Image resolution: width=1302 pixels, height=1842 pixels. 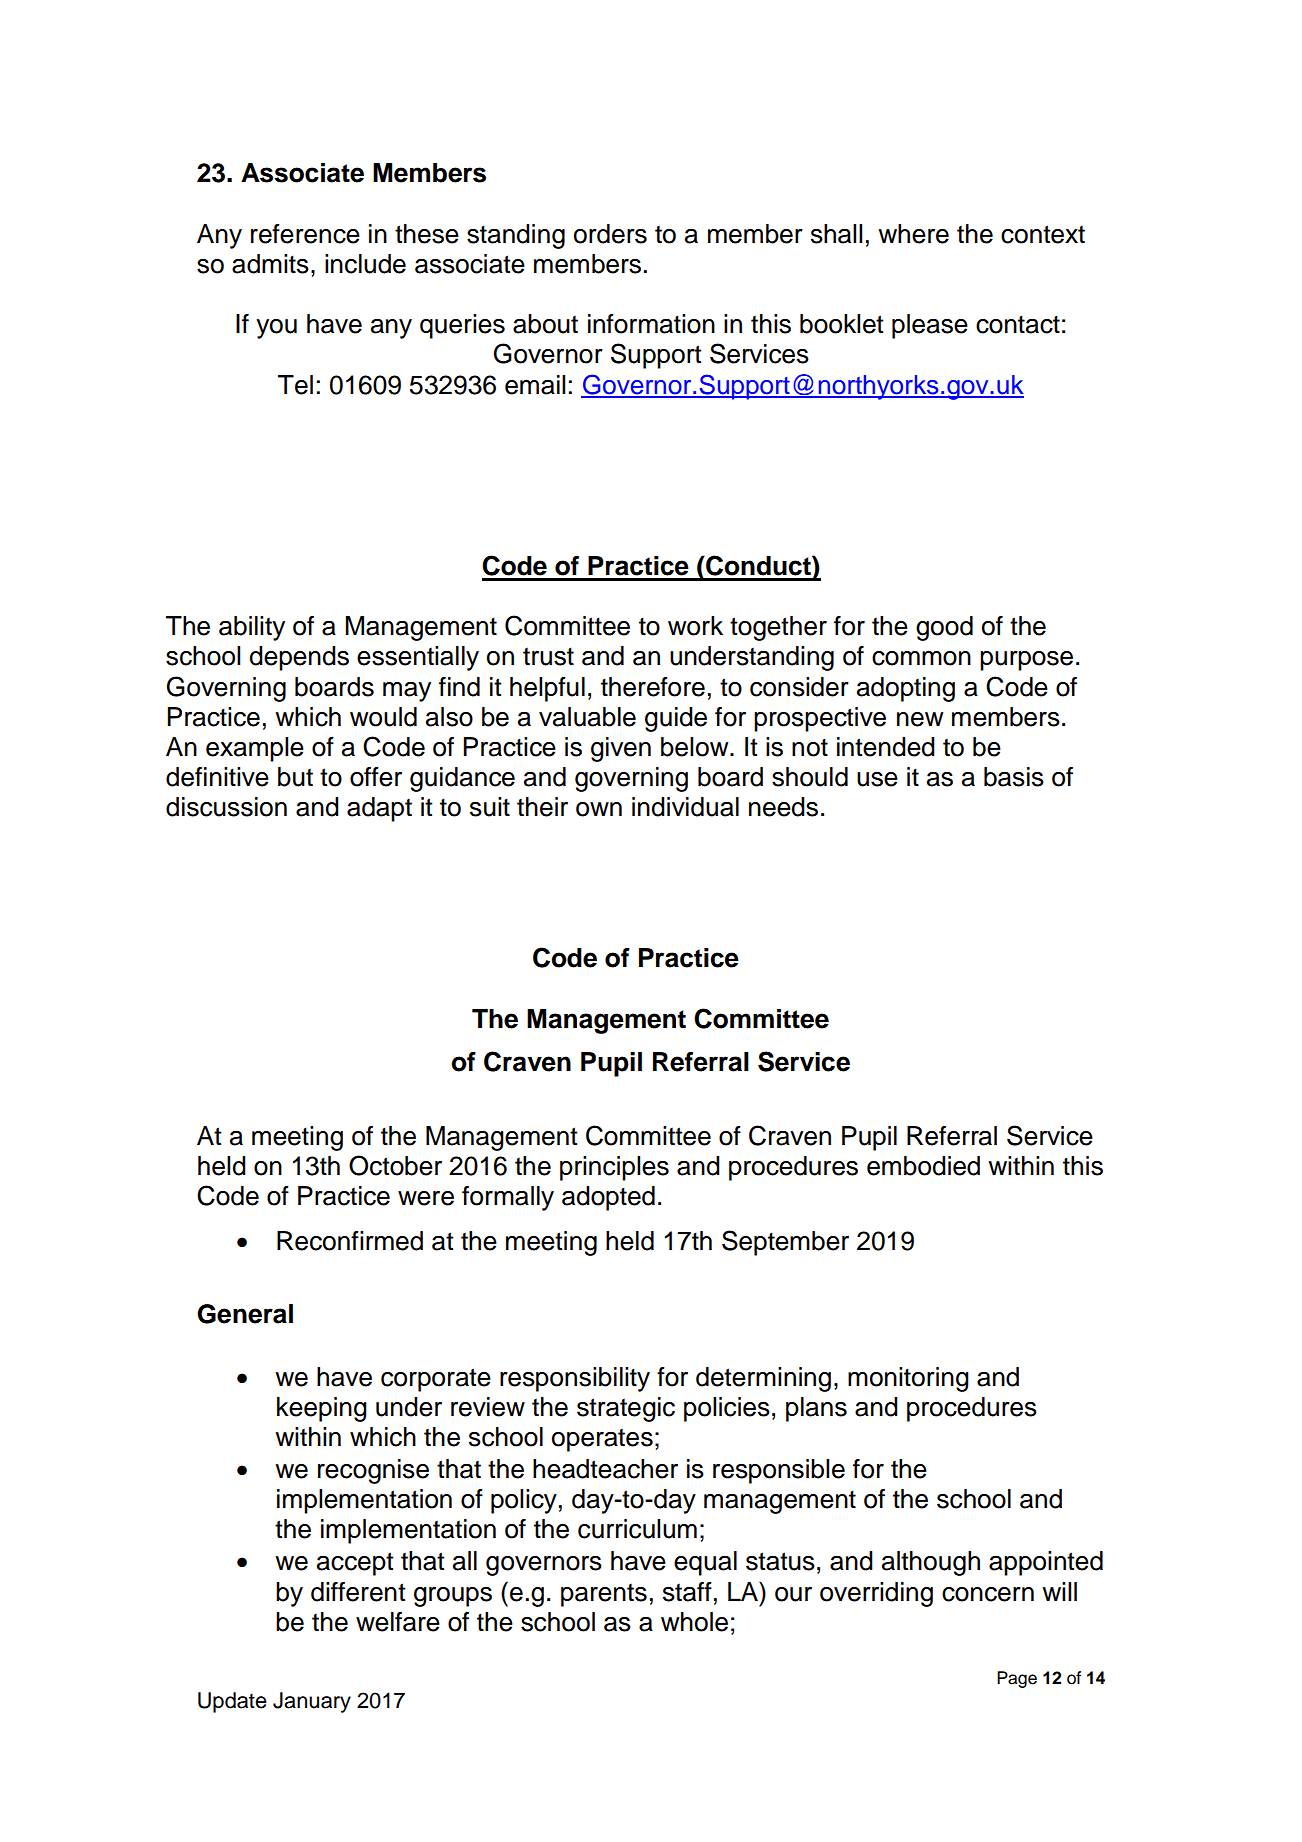 I want to click on basis, so click(x=1014, y=777).
